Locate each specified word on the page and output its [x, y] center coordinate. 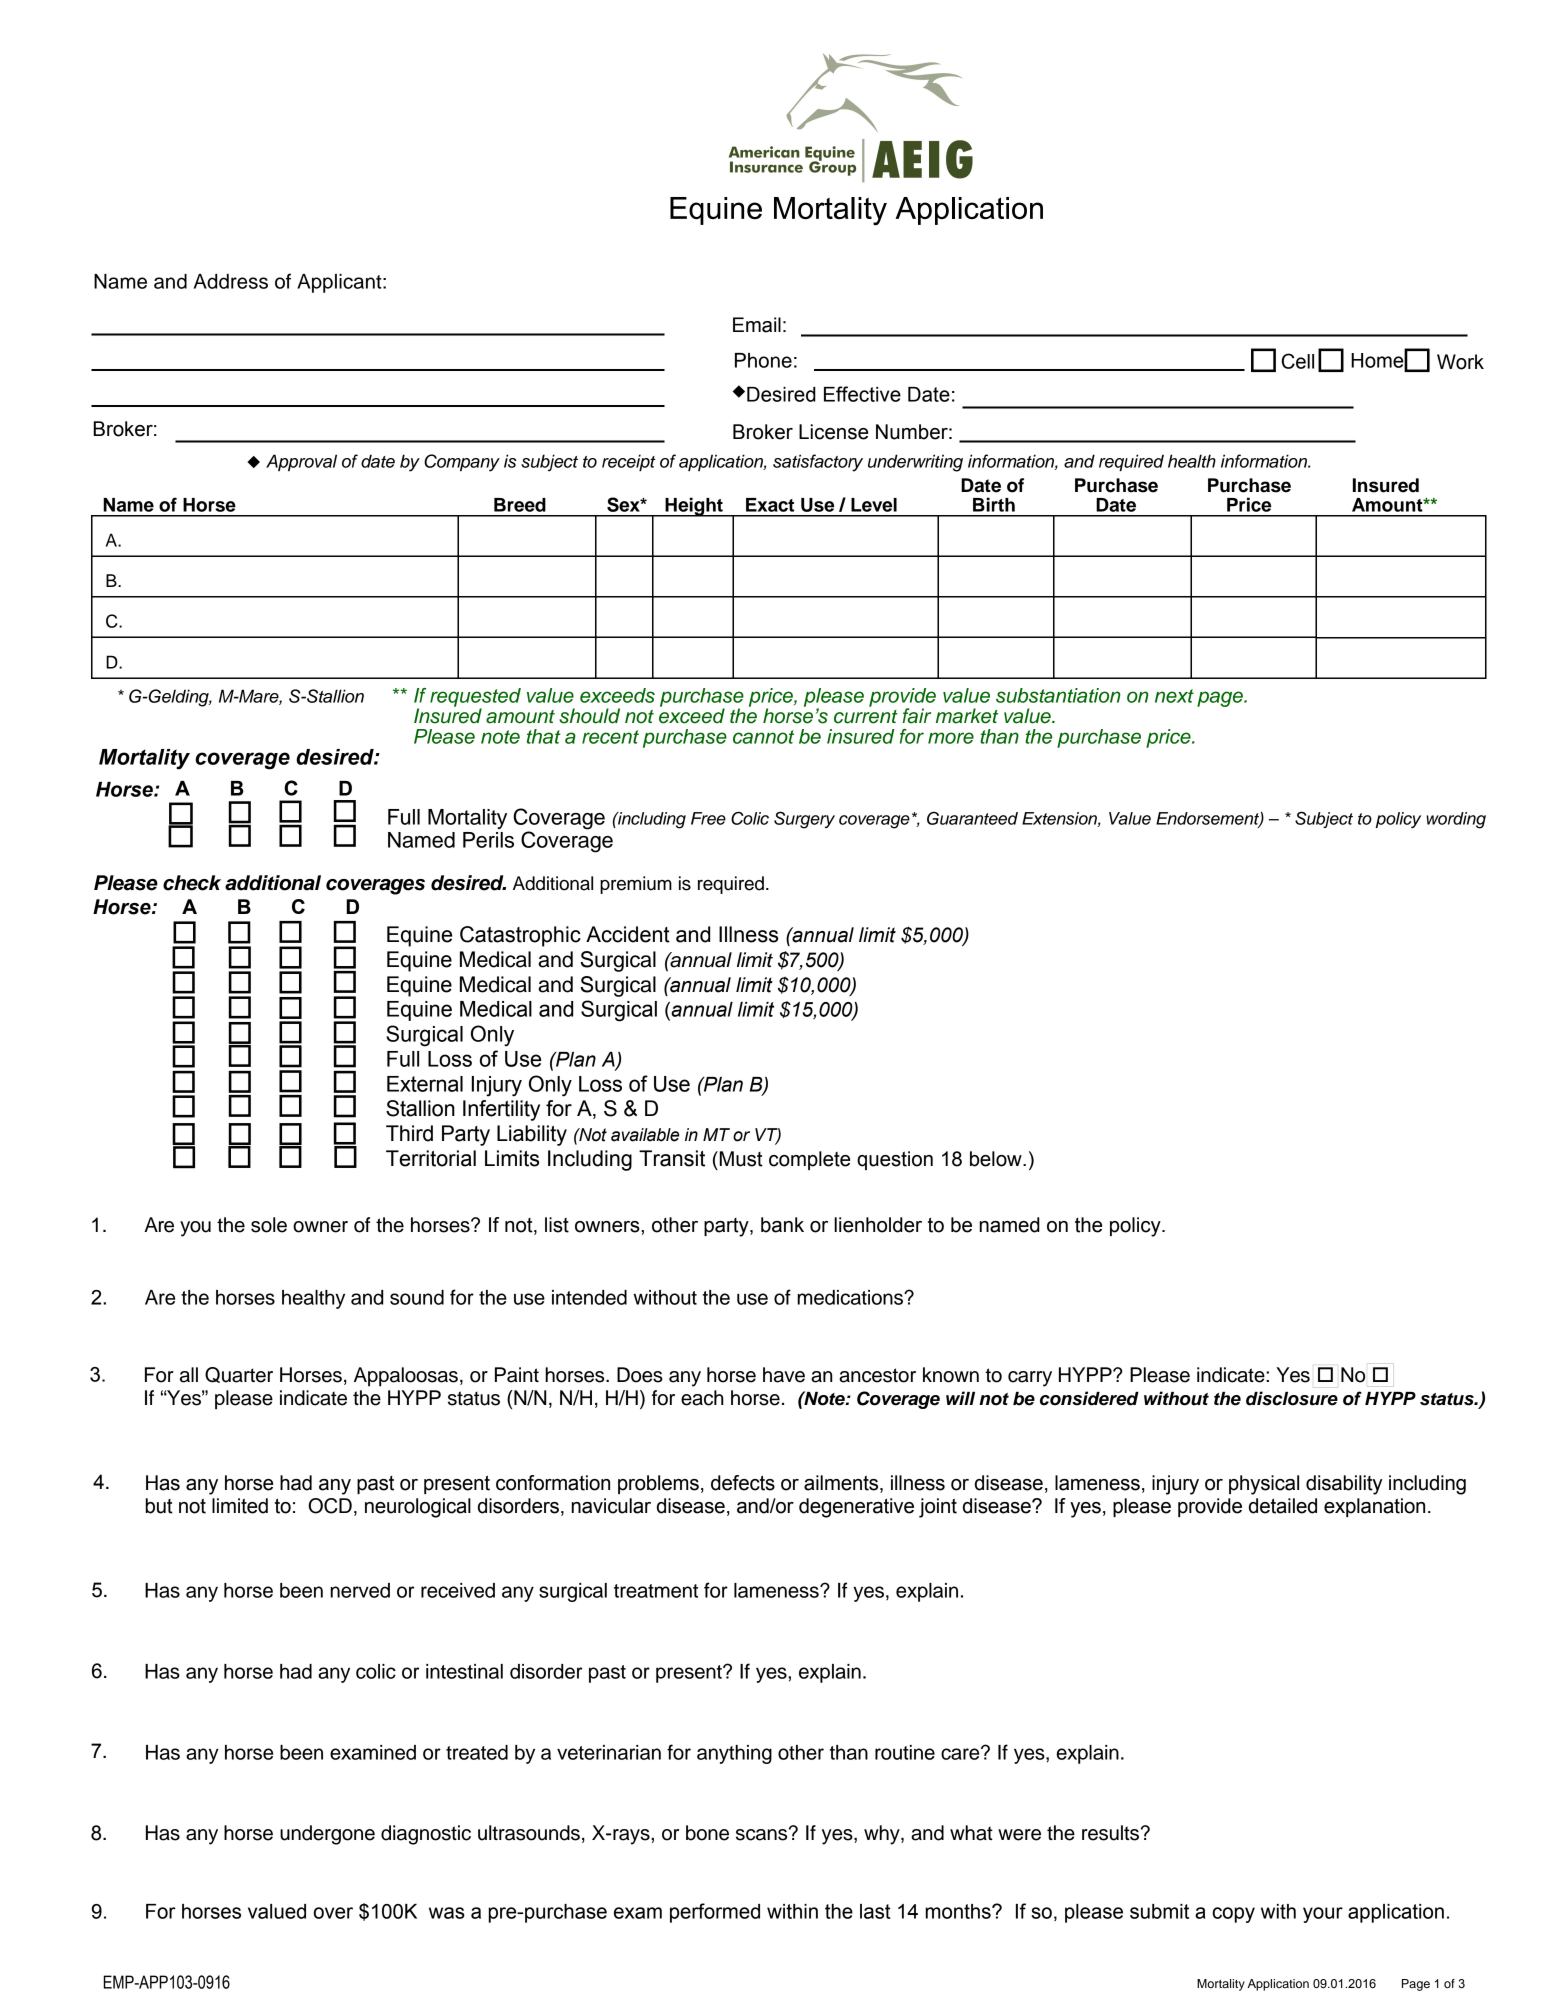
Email [757, 325]
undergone [327, 1835]
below [997, 1159]
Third [409, 1133]
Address [231, 281]
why [883, 1835]
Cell [1298, 361]
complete [809, 1160]
